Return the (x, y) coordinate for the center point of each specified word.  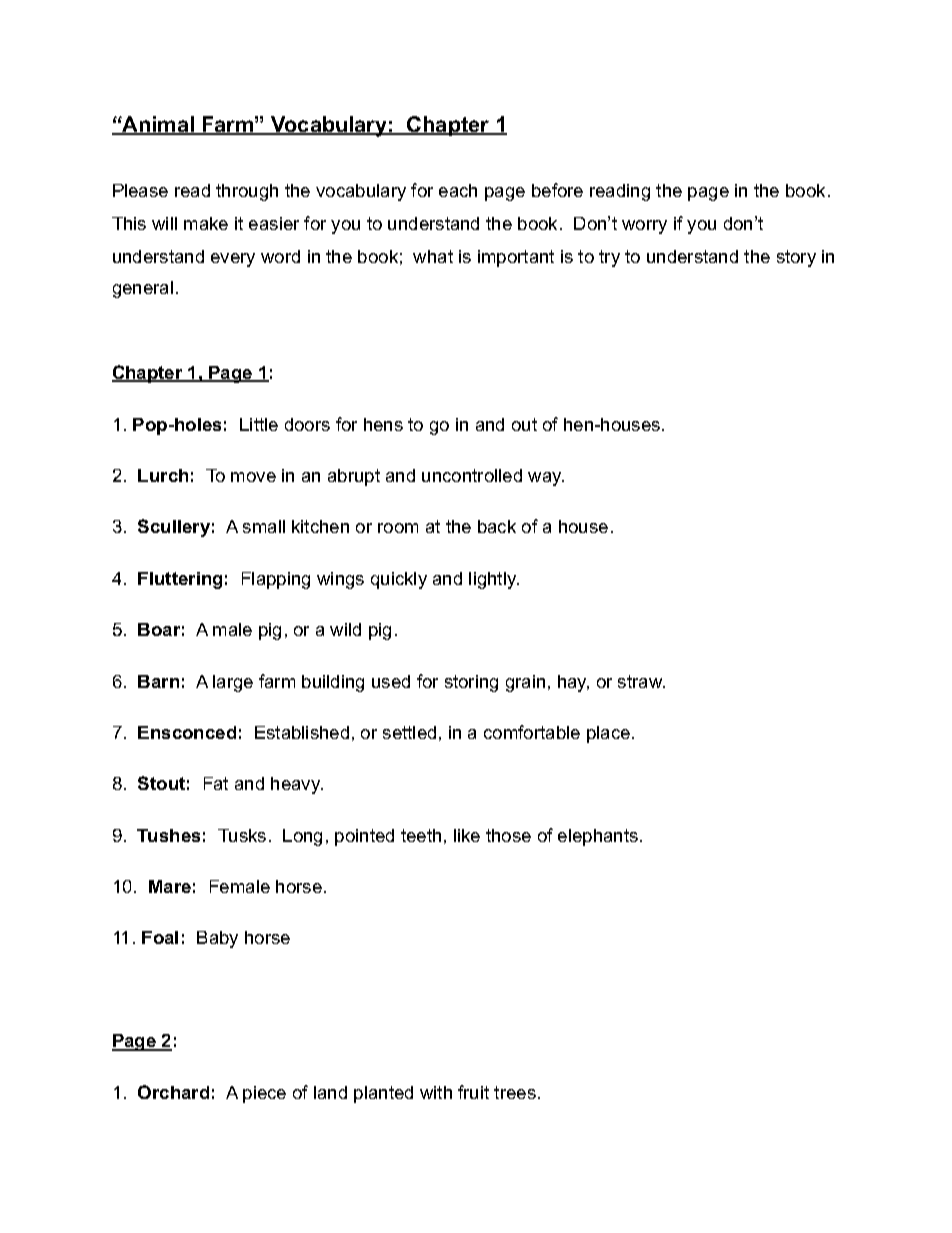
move (253, 477)
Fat (216, 783)
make (206, 223)
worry (644, 227)
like (467, 835)
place (608, 734)
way (546, 479)
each (458, 190)
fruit (473, 1092)
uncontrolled (472, 475)
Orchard (173, 1092)
